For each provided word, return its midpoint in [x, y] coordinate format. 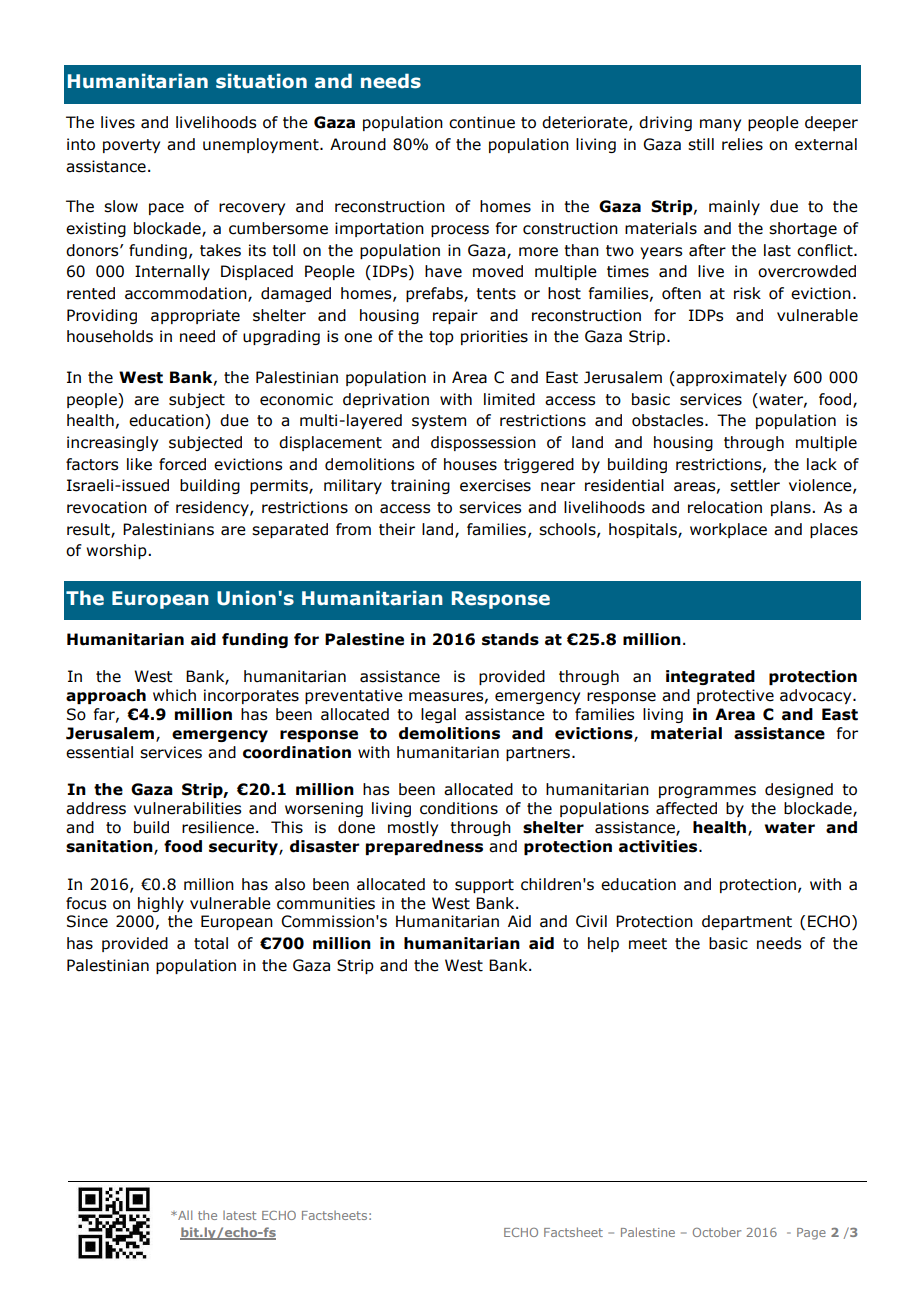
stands [510, 639]
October [717, 1232]
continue [482, 122]
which [174, 695]
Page [811, 1234]
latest [239, 1215]
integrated [710, 677]
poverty [131, 146]
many [720, 125]
